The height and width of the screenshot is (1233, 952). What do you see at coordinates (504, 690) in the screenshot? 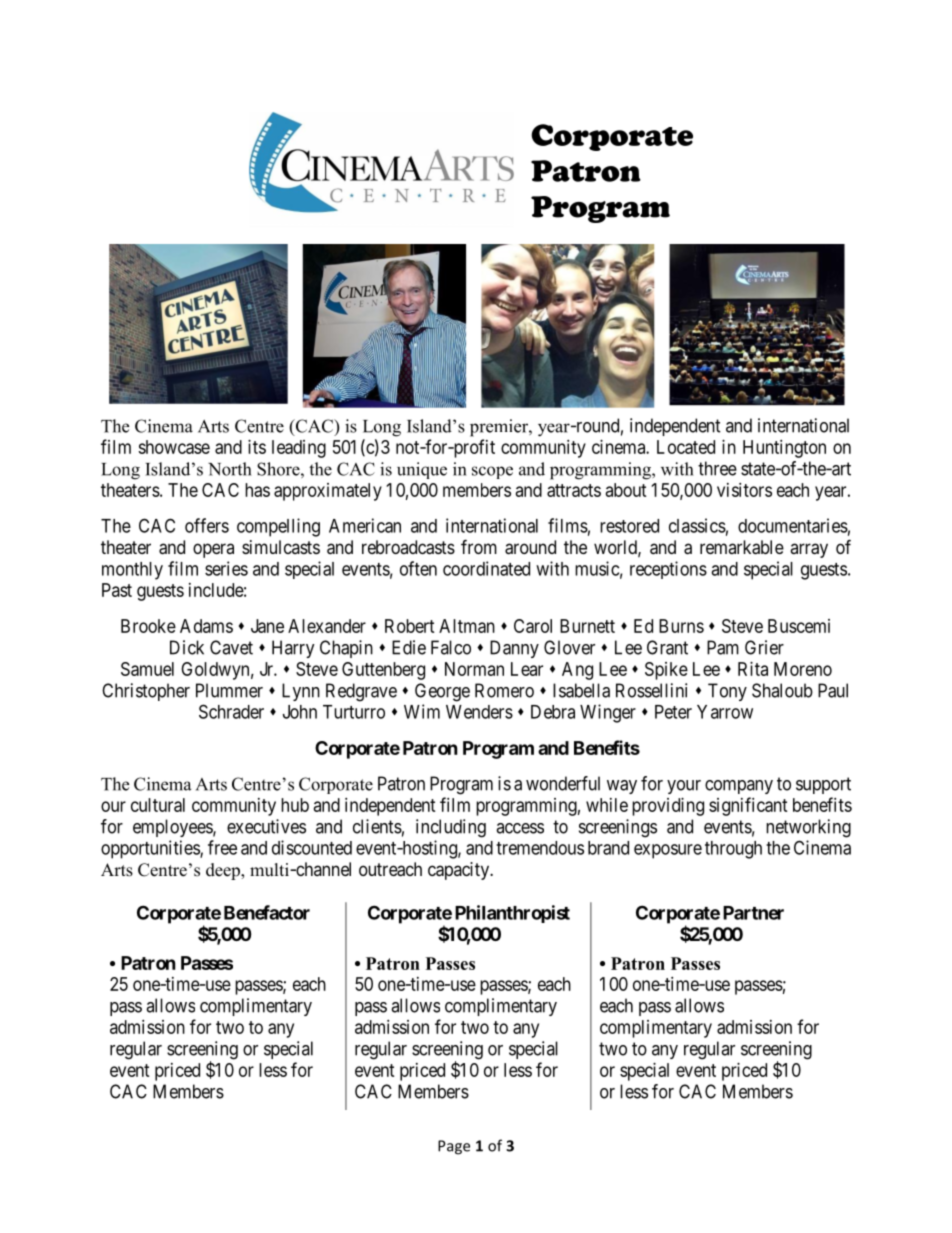
I see `Romero` at bounding box center [504, 690].
